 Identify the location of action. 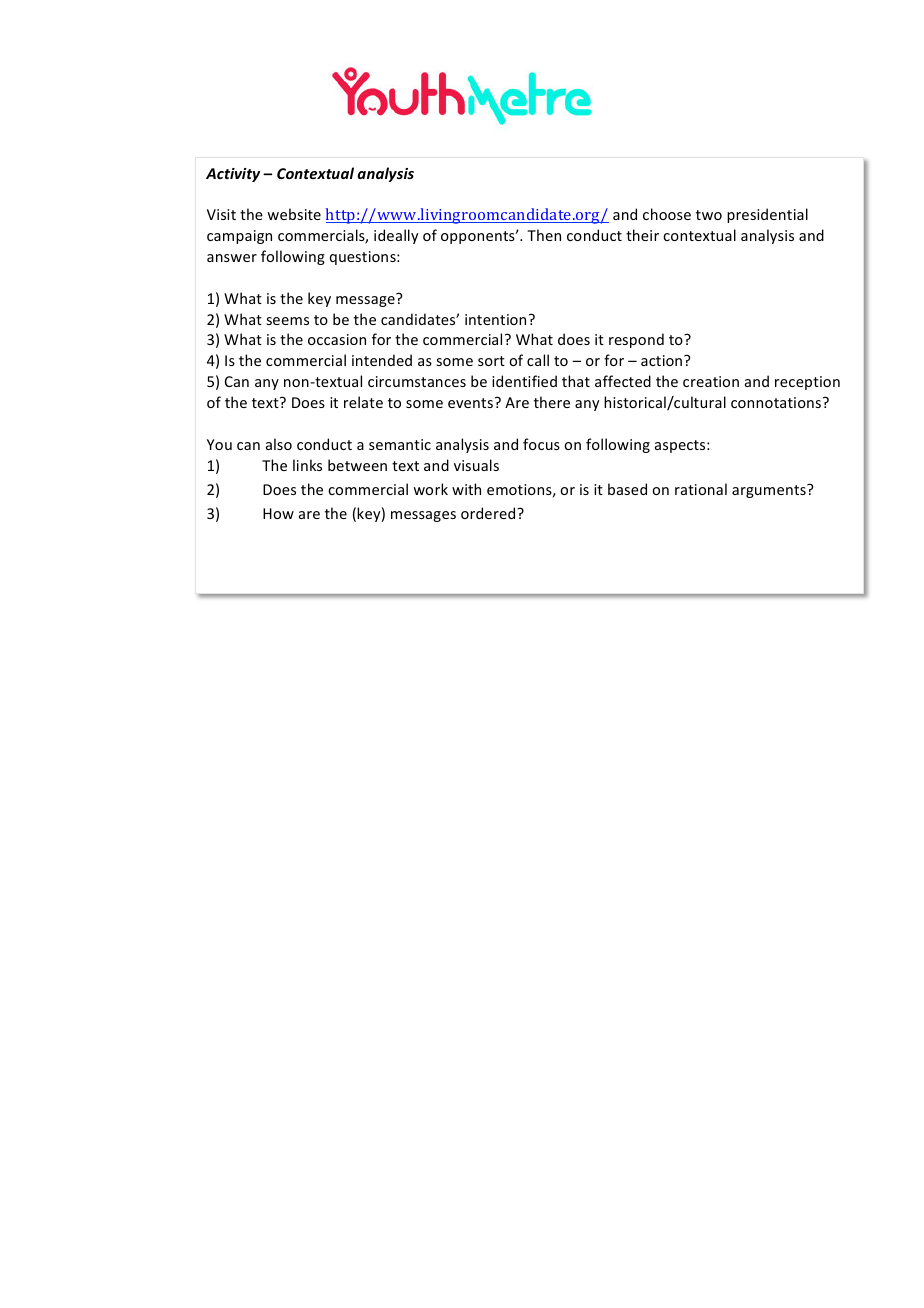
(663, 360).
